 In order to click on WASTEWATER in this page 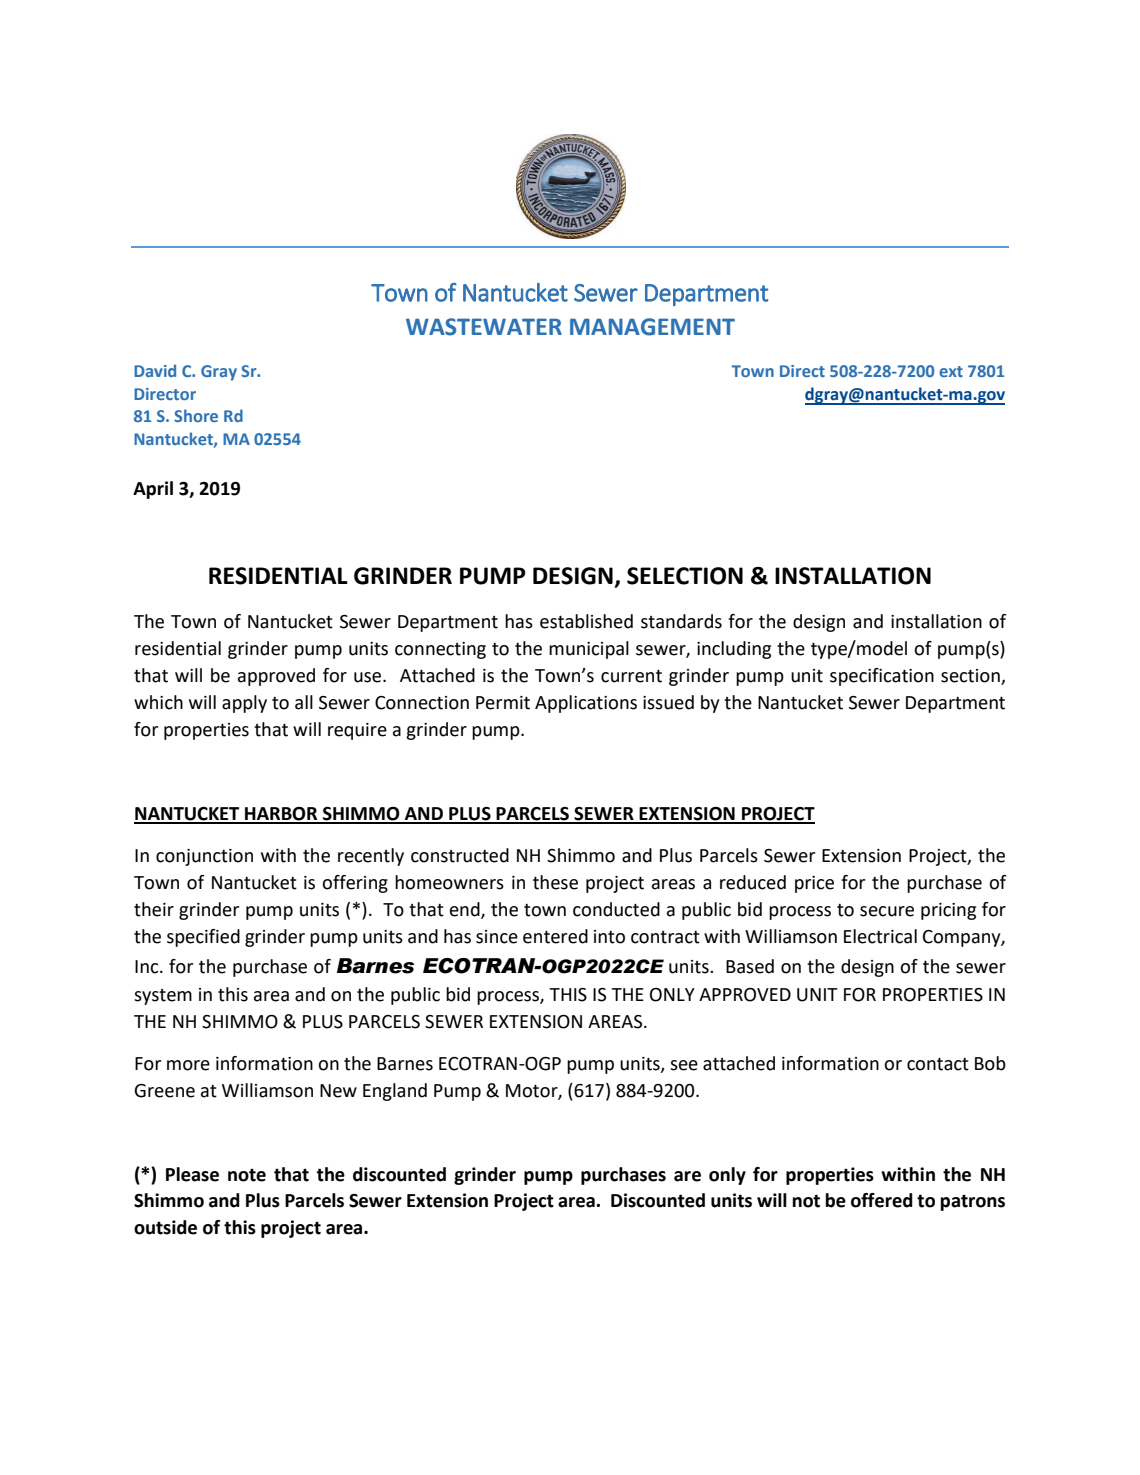, I will do `click(484, 327)`.
